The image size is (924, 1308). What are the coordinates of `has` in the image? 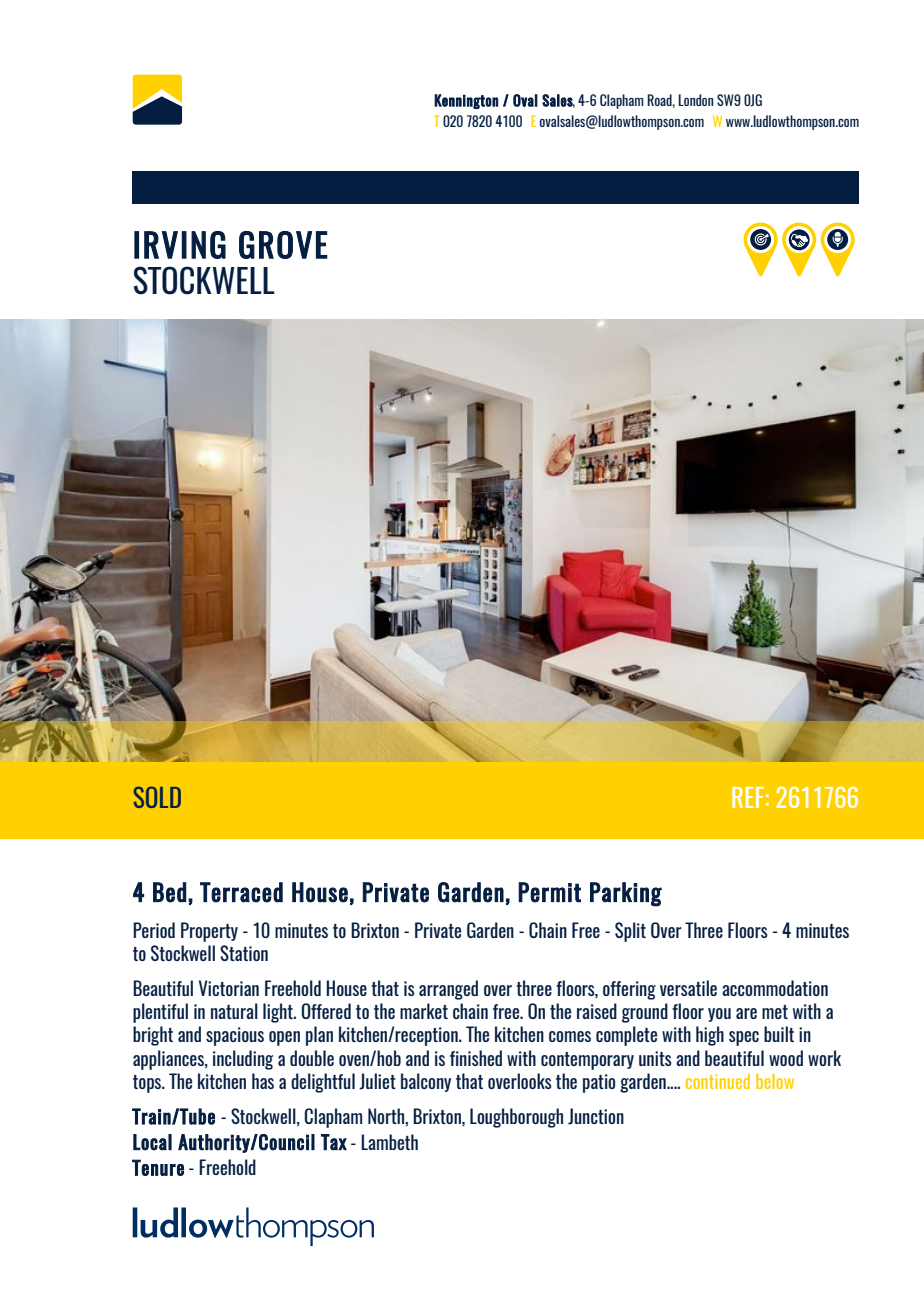 It's located at (263, 1081).
